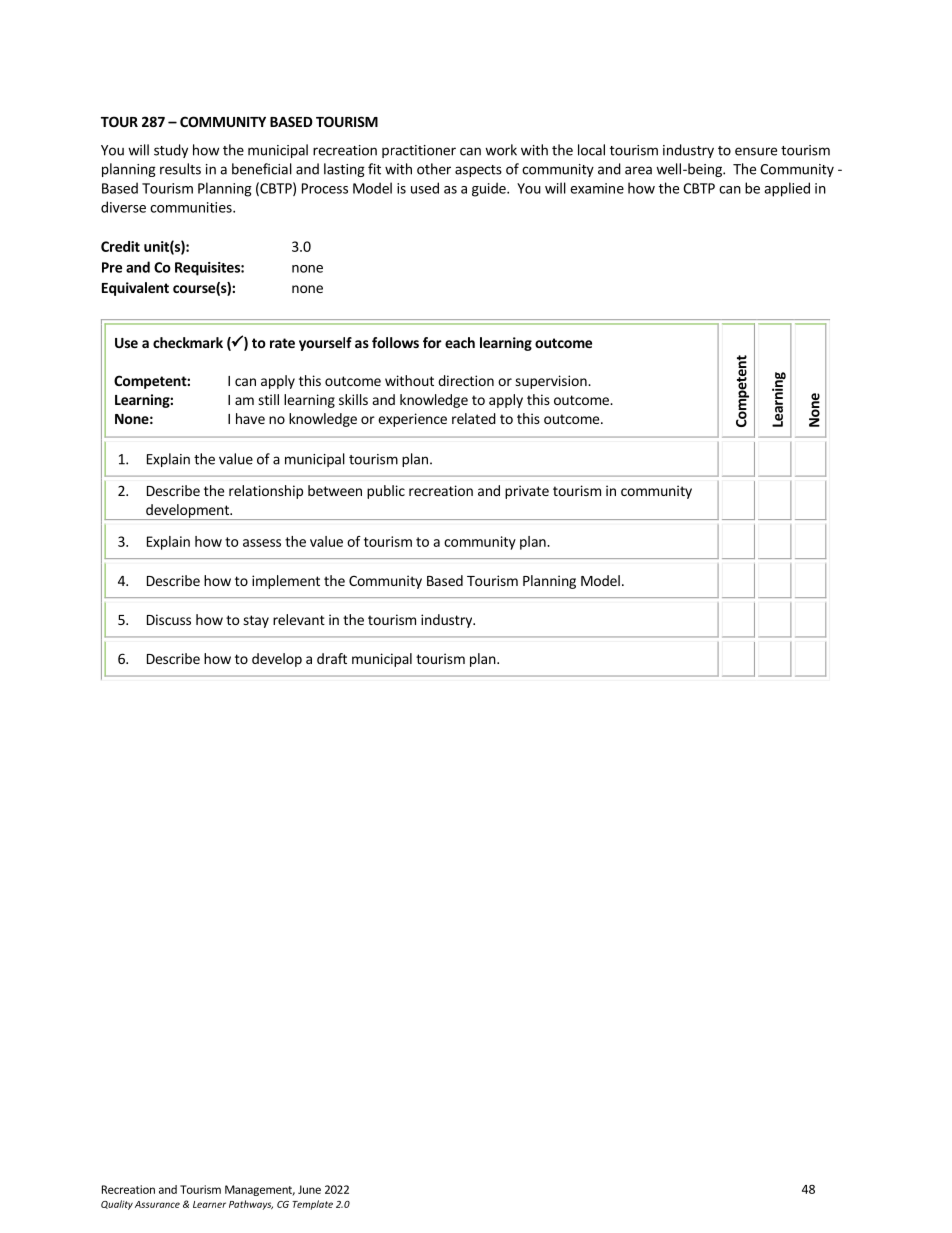 Image resolution: width=952 pixels, height=1233 pixels. I want to click on private, so click(527, 492).
